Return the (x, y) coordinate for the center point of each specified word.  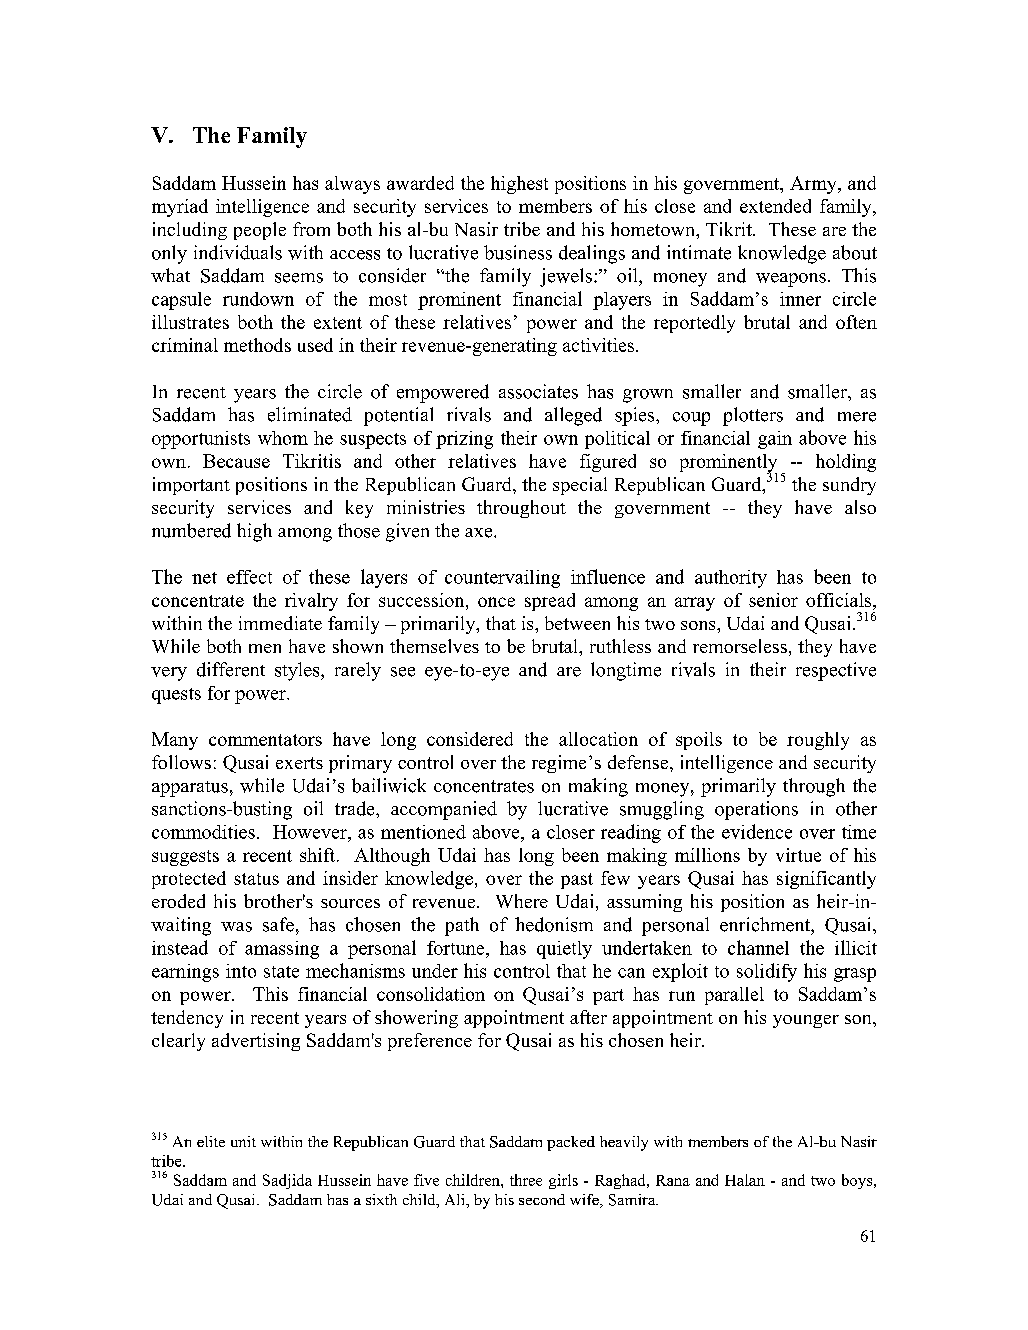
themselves (434, 646)
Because (236, 461)
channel (758, 947)
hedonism (554, 924)
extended (775, 206)
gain (775, 440)
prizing (464, 440)
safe (278, 924)
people (260, 231)
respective (836, 671)
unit (243, 1141)
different (231, 669)
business (518, 252)
